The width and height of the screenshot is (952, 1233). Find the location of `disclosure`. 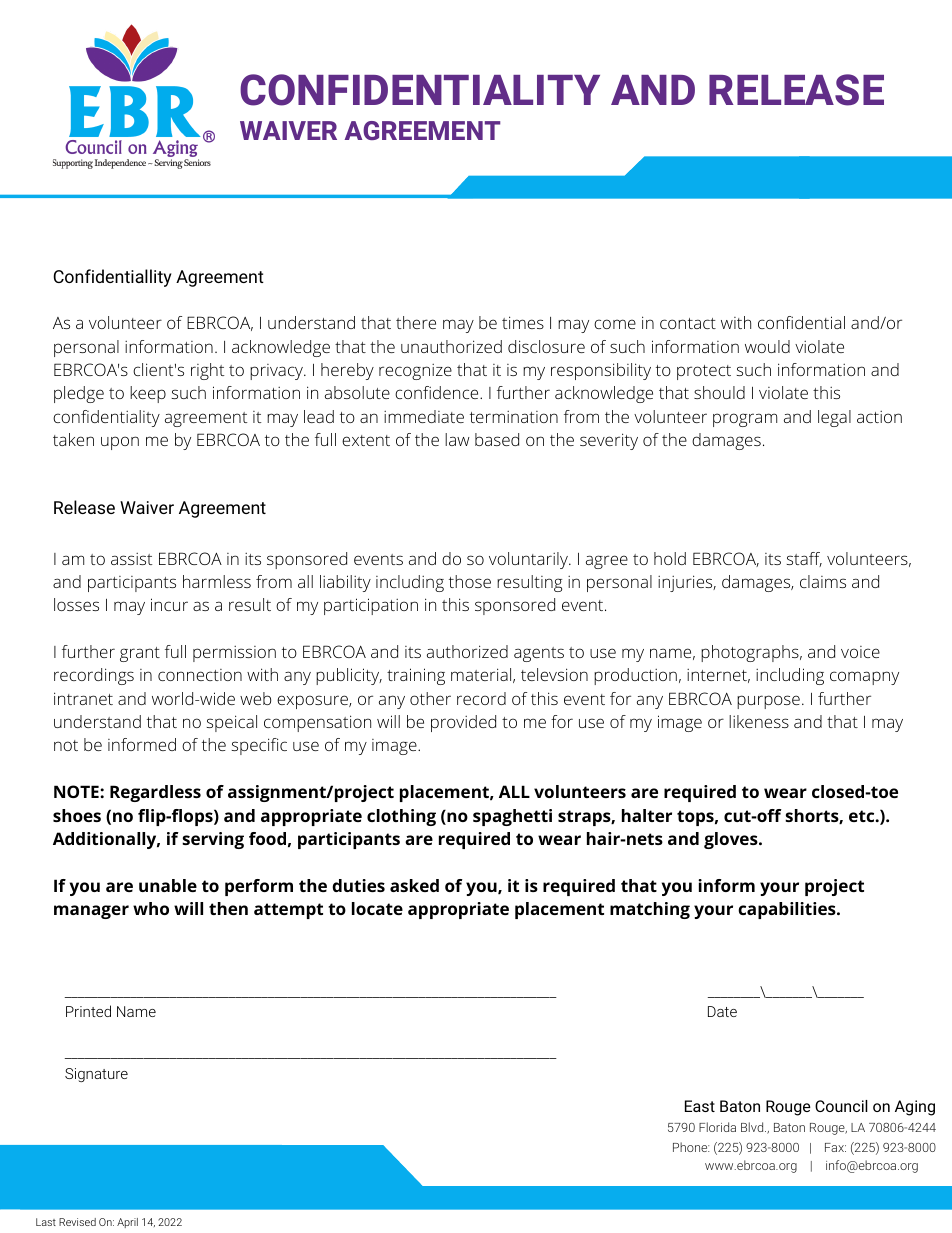

disclosure is located at coordinates (546, 346).
